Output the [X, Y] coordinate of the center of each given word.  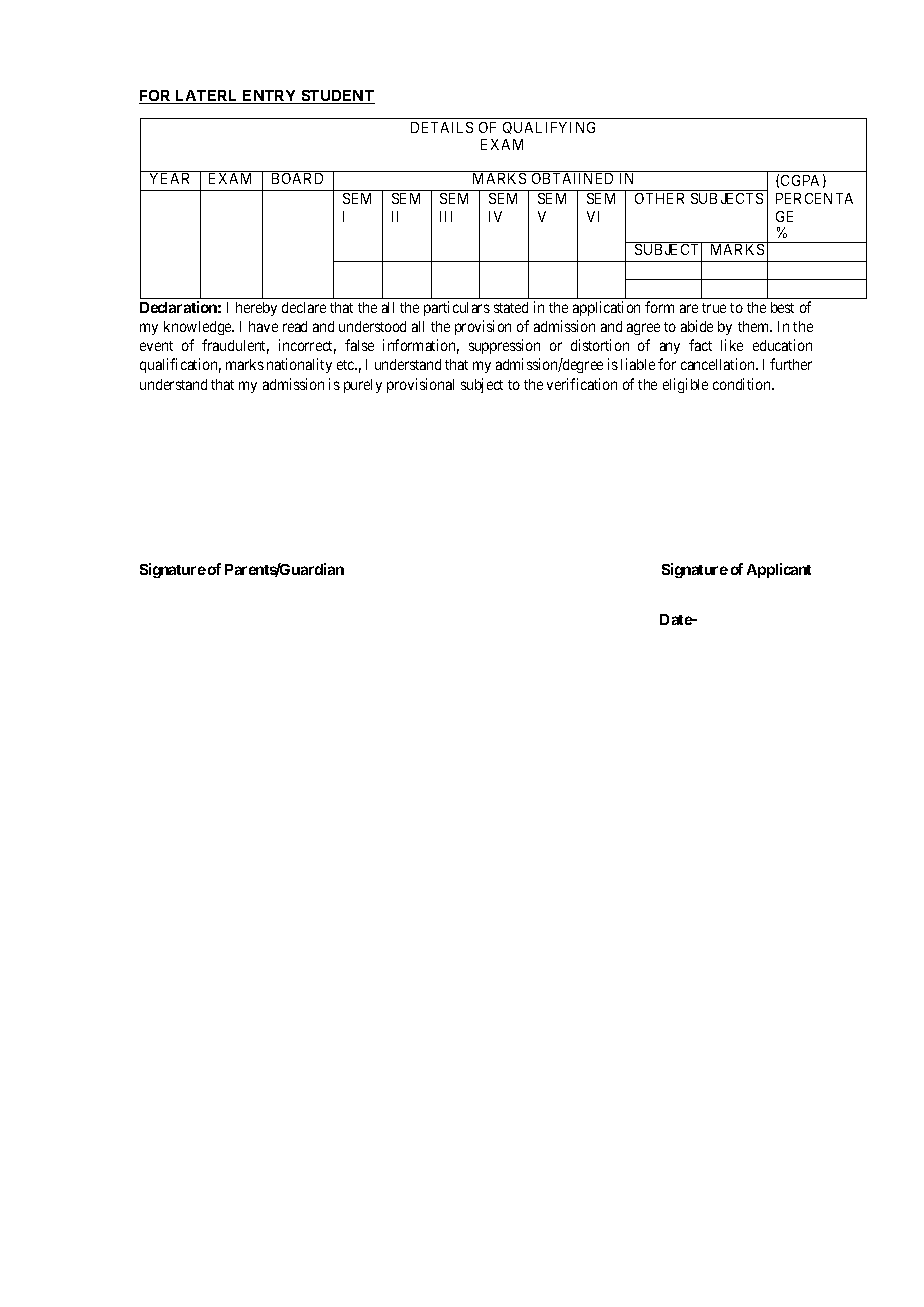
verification [582, 384]
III [446, 216]
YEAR [169, 178]
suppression [504, 346]
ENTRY [270, 97]
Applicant [779, 570]
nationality [299, 365]
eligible [685, 385]
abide [697, 326]
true [714, 308]
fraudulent [235, 346]
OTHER [659, 198]
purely [363, 386]
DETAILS [442, 127]
